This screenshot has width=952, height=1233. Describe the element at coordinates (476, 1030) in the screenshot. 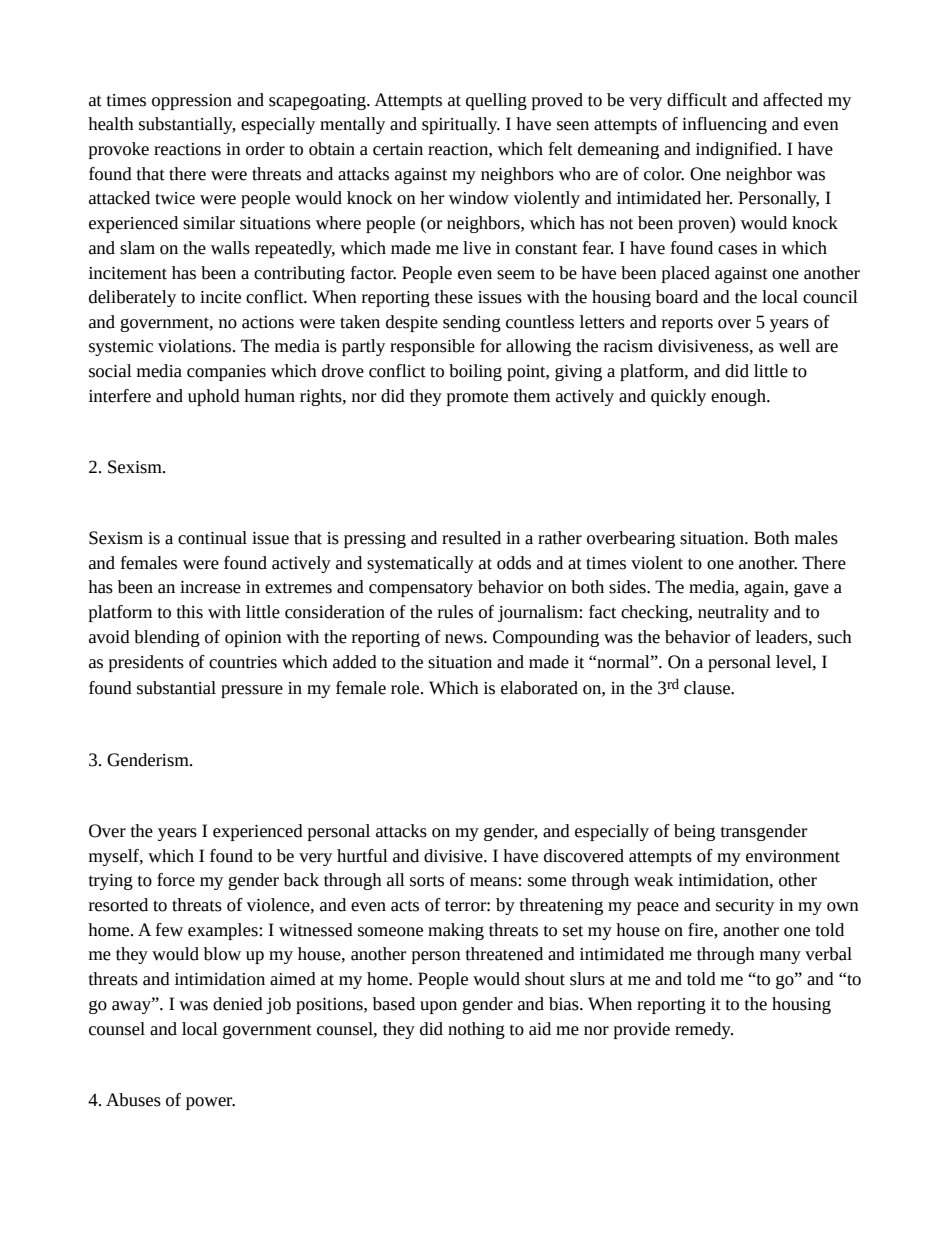

I see `nothing` at that location.
